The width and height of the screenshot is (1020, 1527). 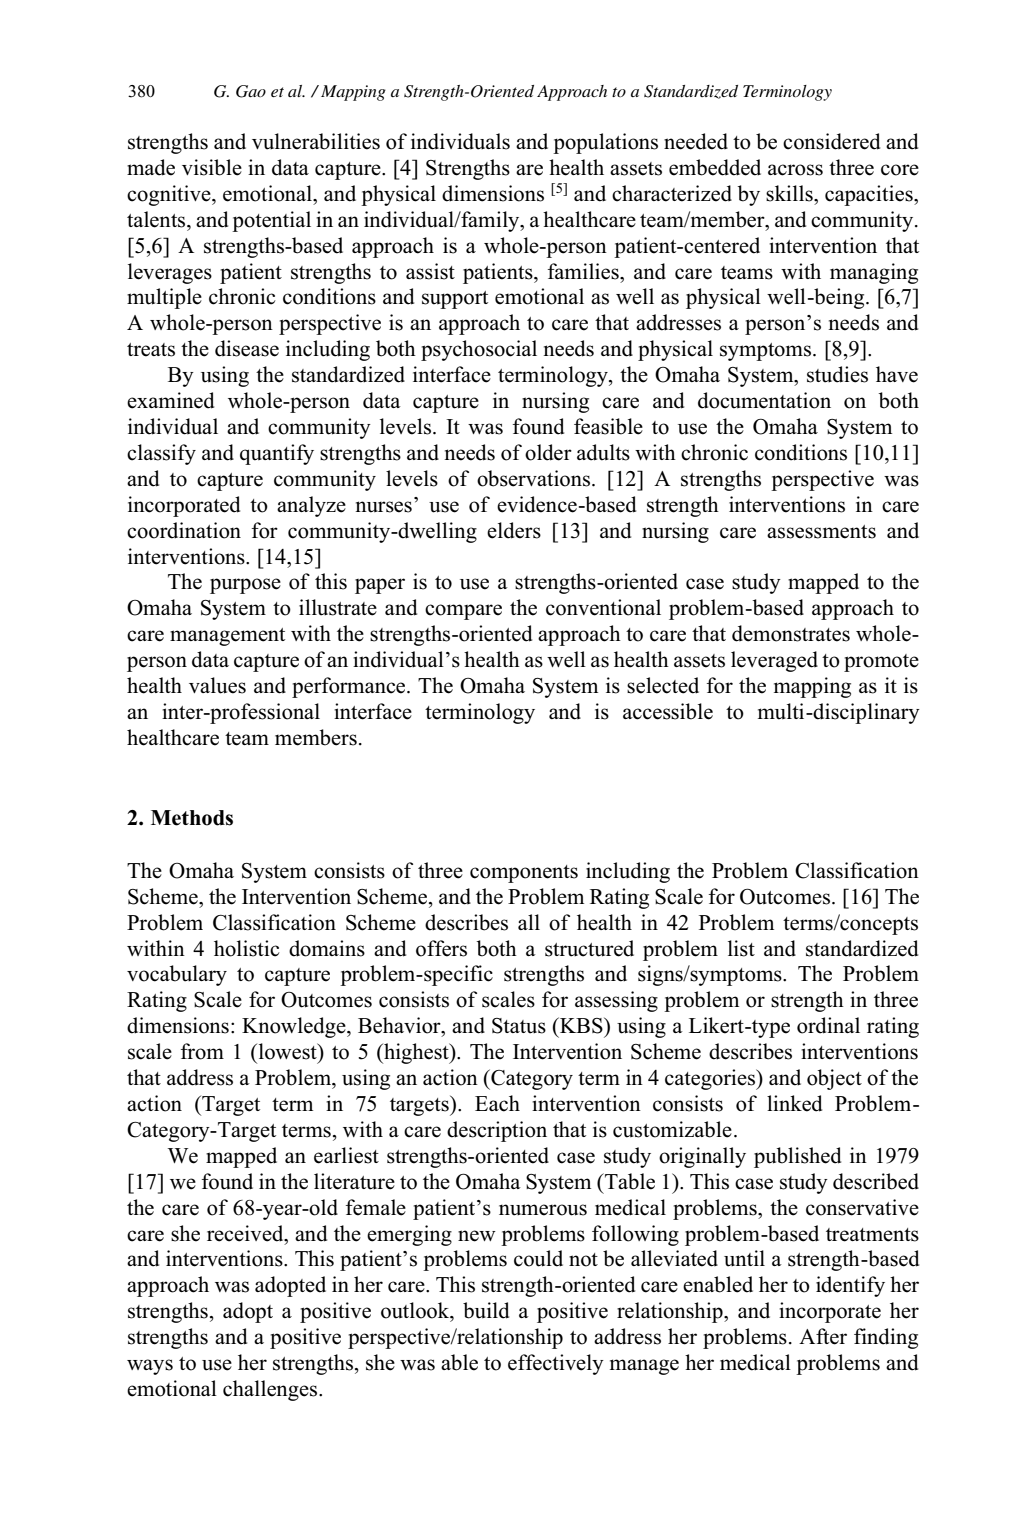 What do you see at coordinates (831, 141) in the screenshot?
I see `considered` at bounding box center [831, 141].
